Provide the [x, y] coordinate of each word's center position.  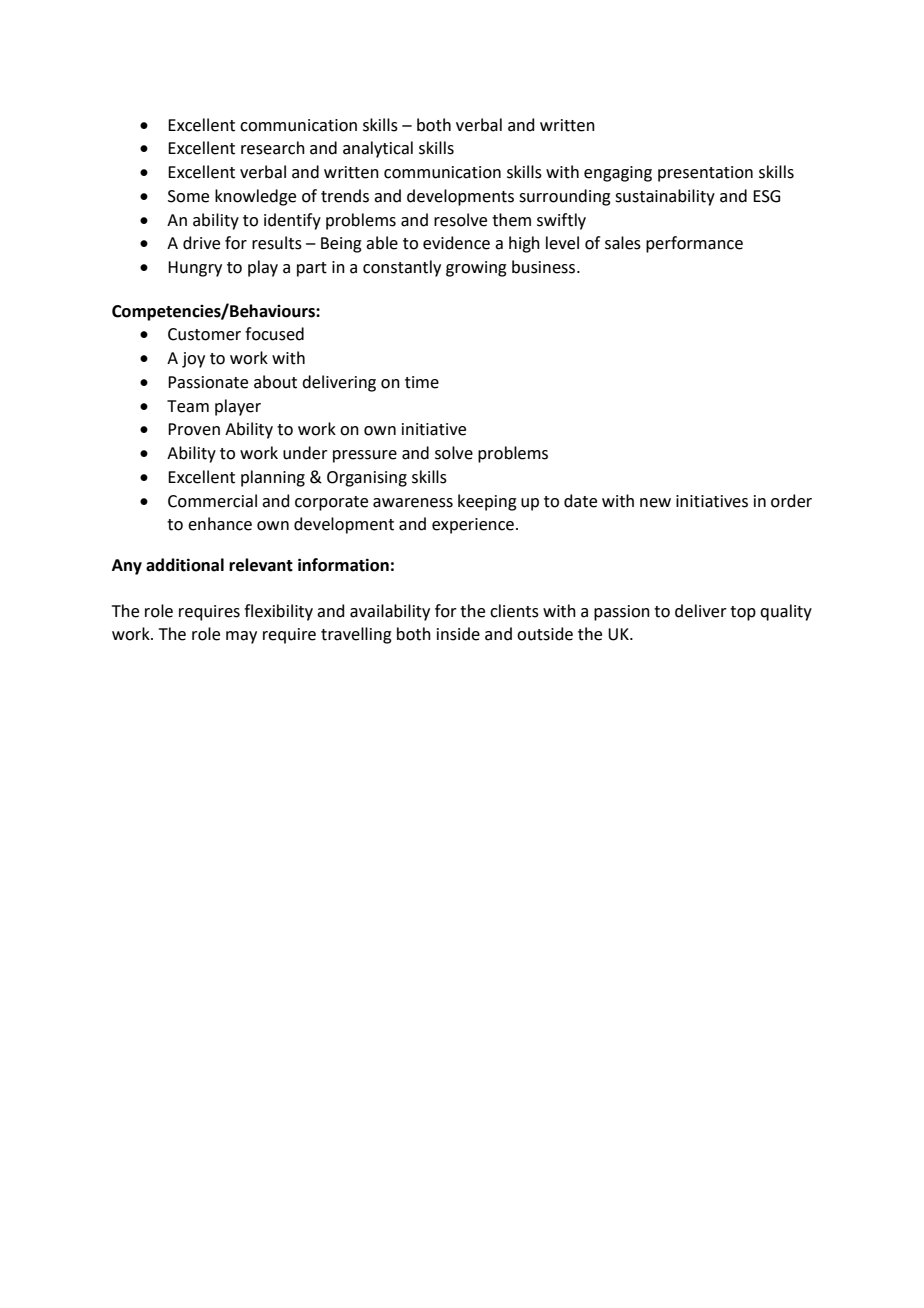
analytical [378, 149]
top [743, 613]
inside [458, 634]
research [273, 148]
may [241, 637]
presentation [705, 174]
